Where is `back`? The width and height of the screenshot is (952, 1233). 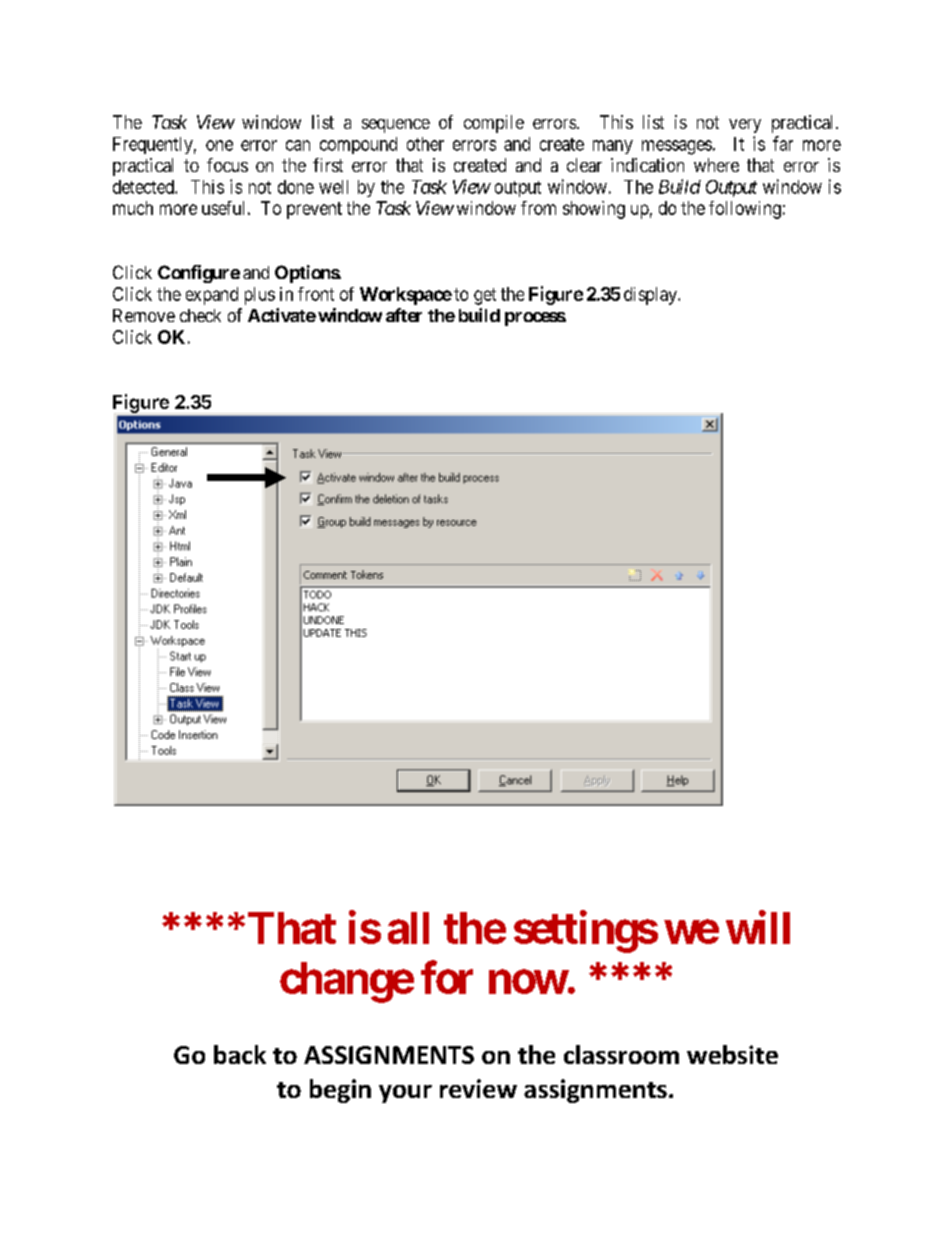 back is located at coordinates (240, 1054).
